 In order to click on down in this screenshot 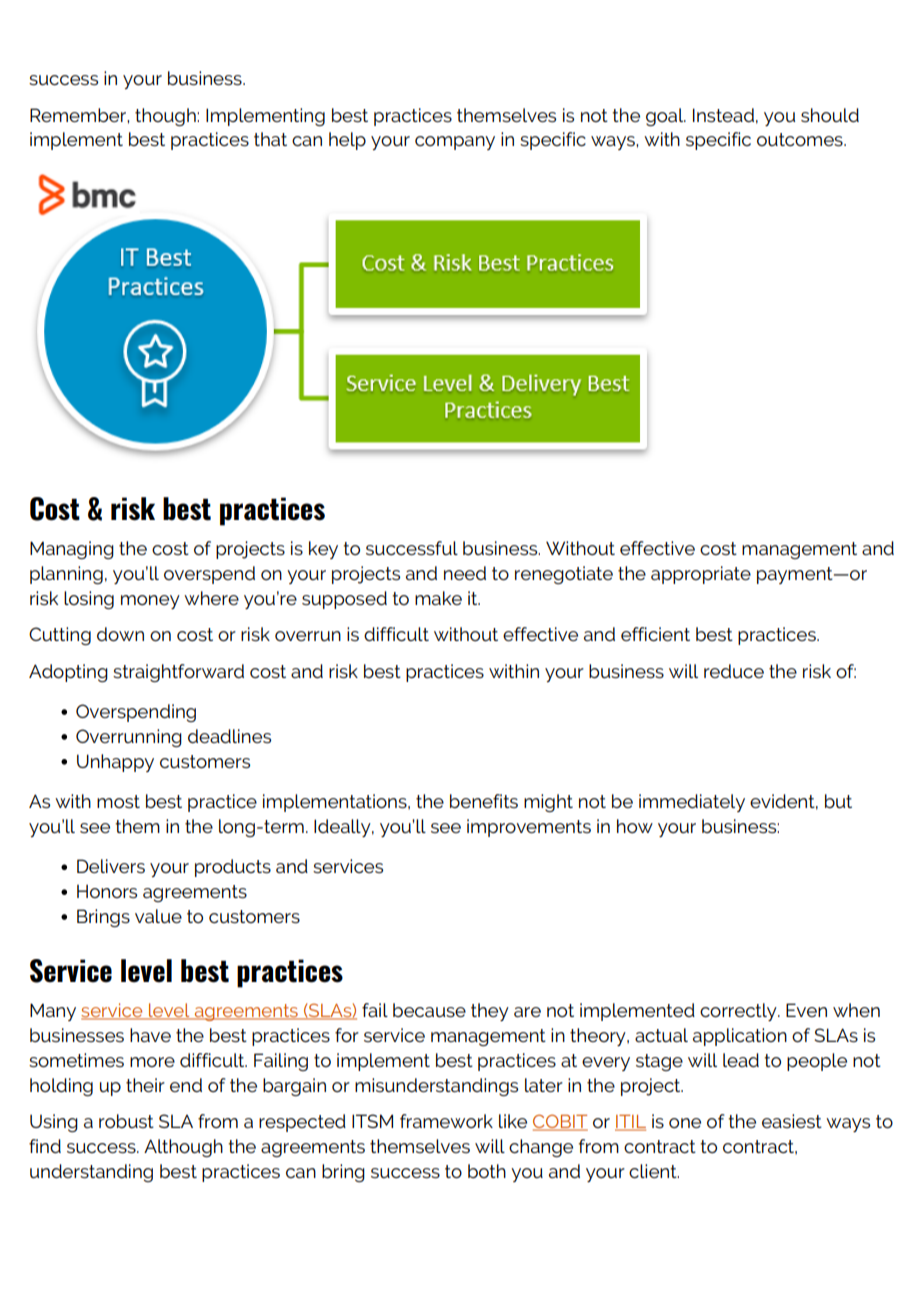, I will do `click(120, 634)`.
